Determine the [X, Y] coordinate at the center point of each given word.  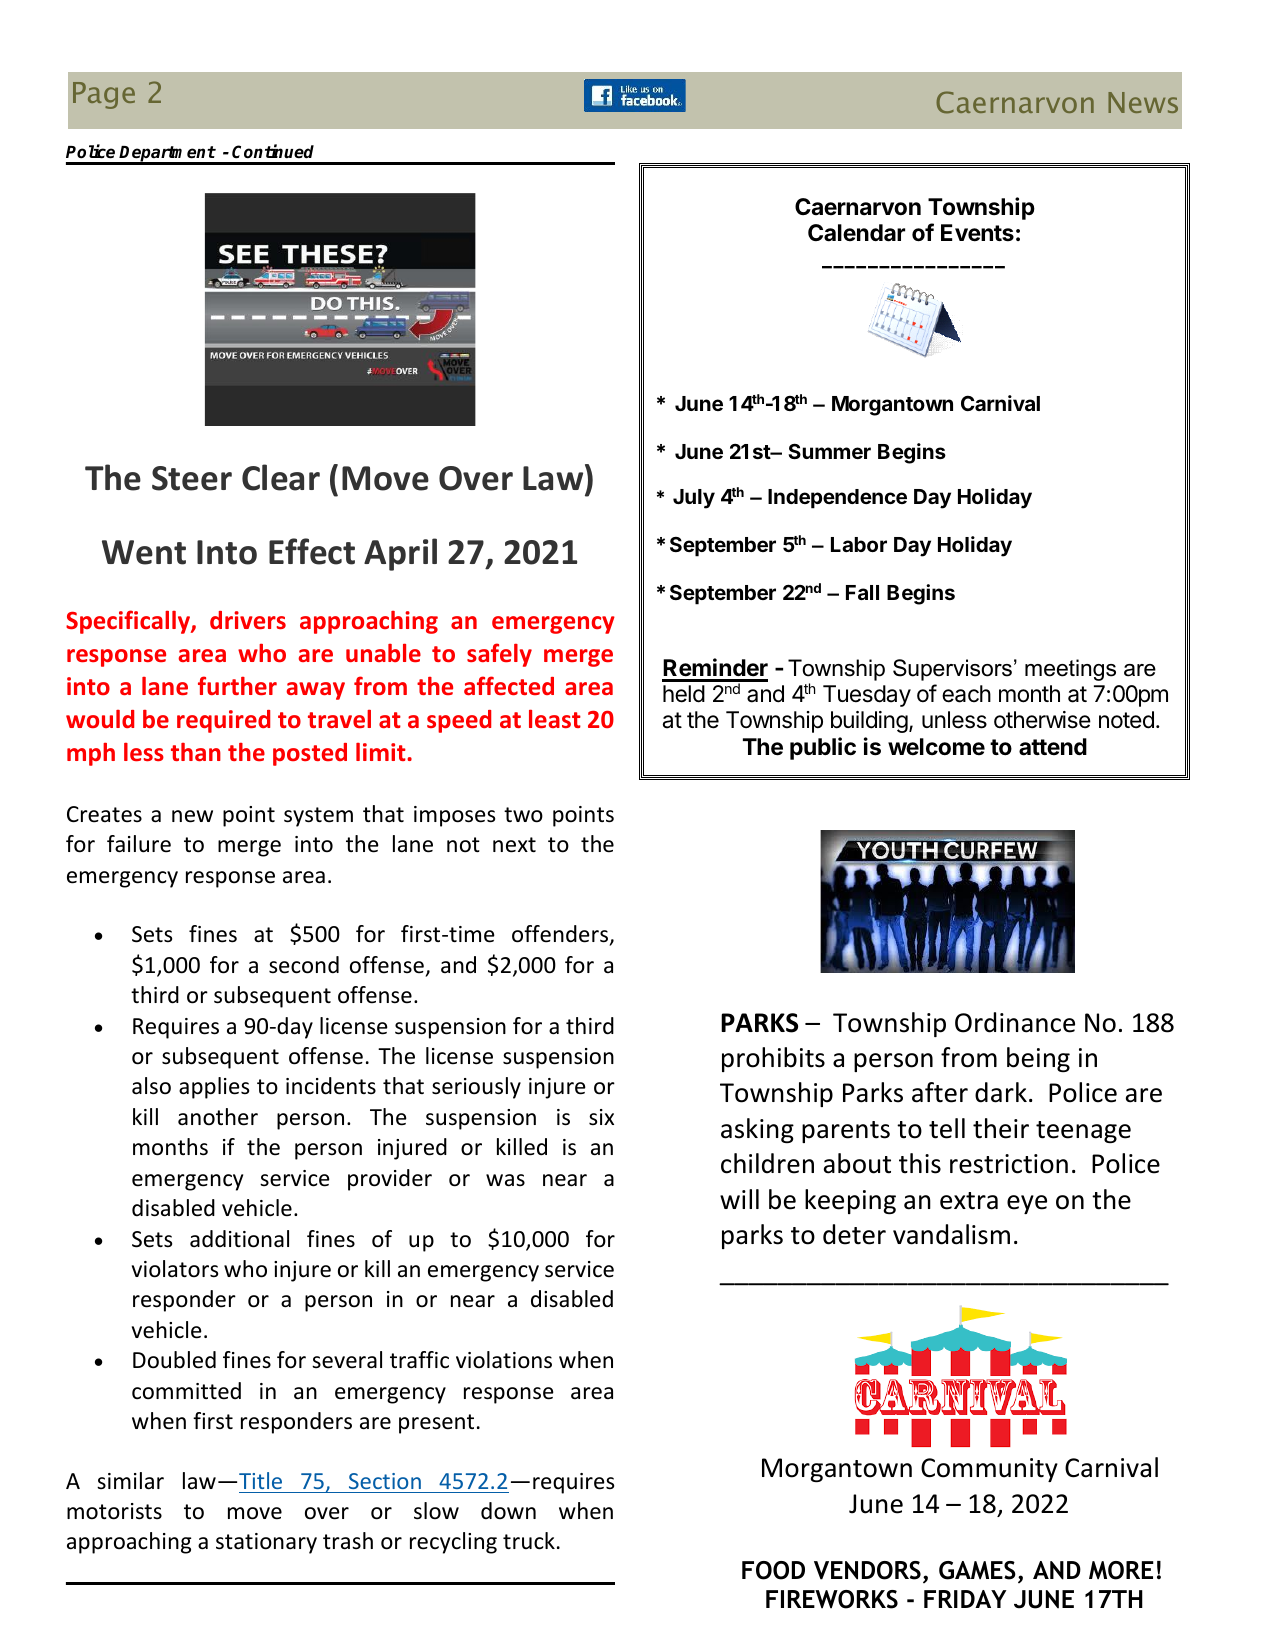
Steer [192, 478]
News [1143, 102]
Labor [859, 544]
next [514, 845]
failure [139, 844]
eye [1027, 1204]
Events [977, 233]
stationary [266, 1543]
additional [239, 1239]
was [505, 1180]
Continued [273, 151]
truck [529, 1541]
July [694, 499]
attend [1053, 747]
